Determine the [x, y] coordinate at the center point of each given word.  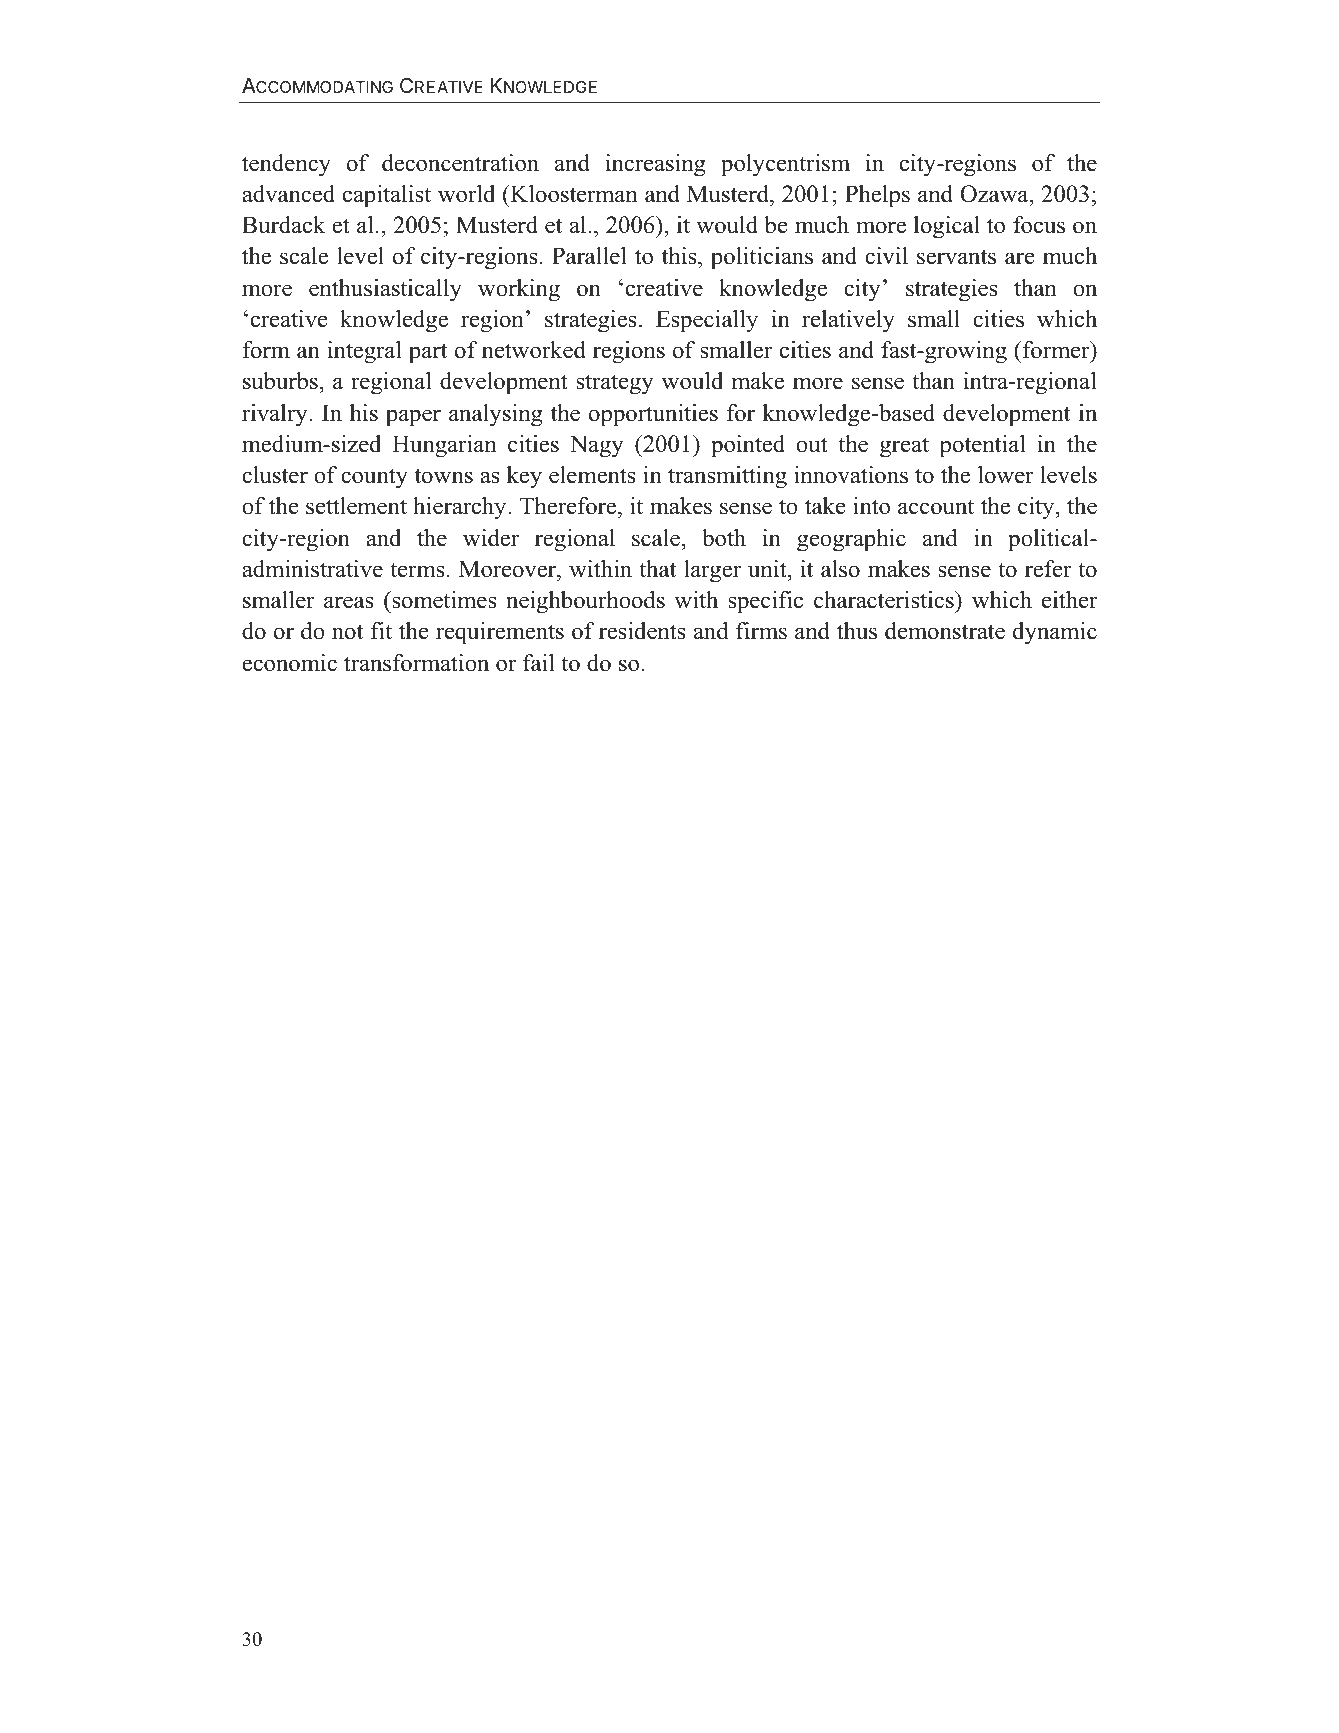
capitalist [387, 196]
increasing [656, 165]
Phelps [877, 196]
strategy [615, 384]
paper [413, 418]
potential [983, 446]
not [347, 632]
